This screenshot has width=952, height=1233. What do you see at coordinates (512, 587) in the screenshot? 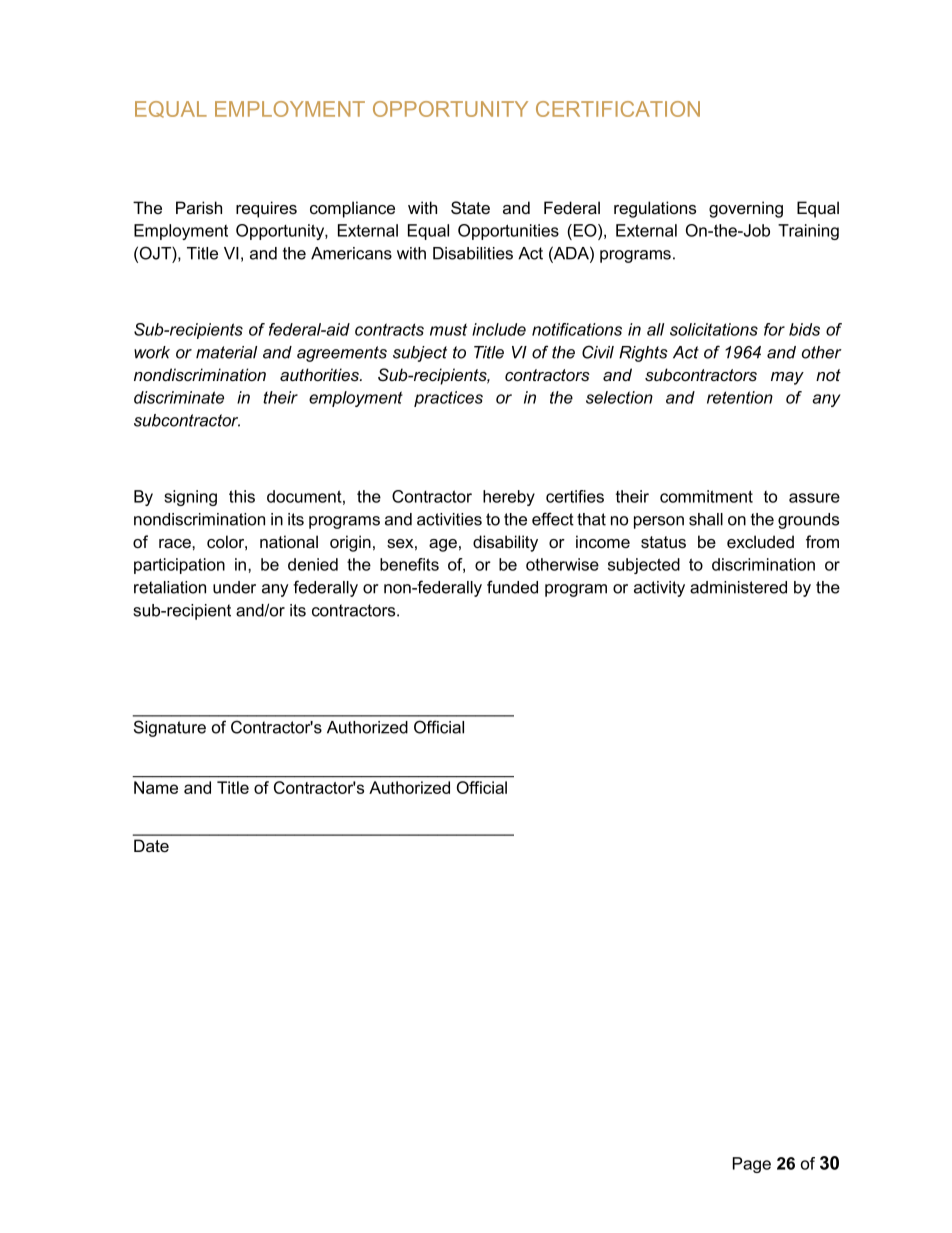
I see `funded` at bounding box center [512, 587].
